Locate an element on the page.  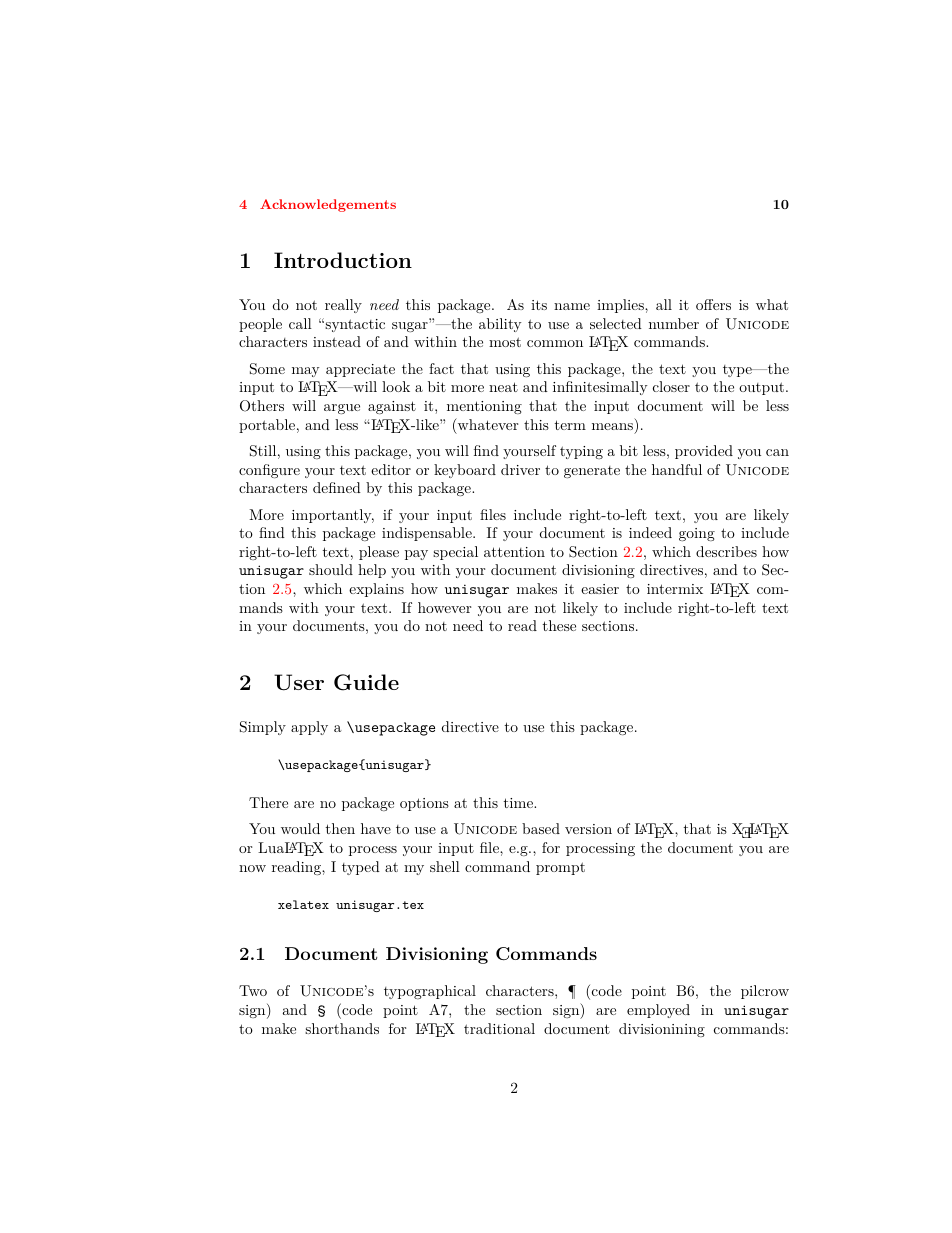
going is located at coordinates (697, 534).
